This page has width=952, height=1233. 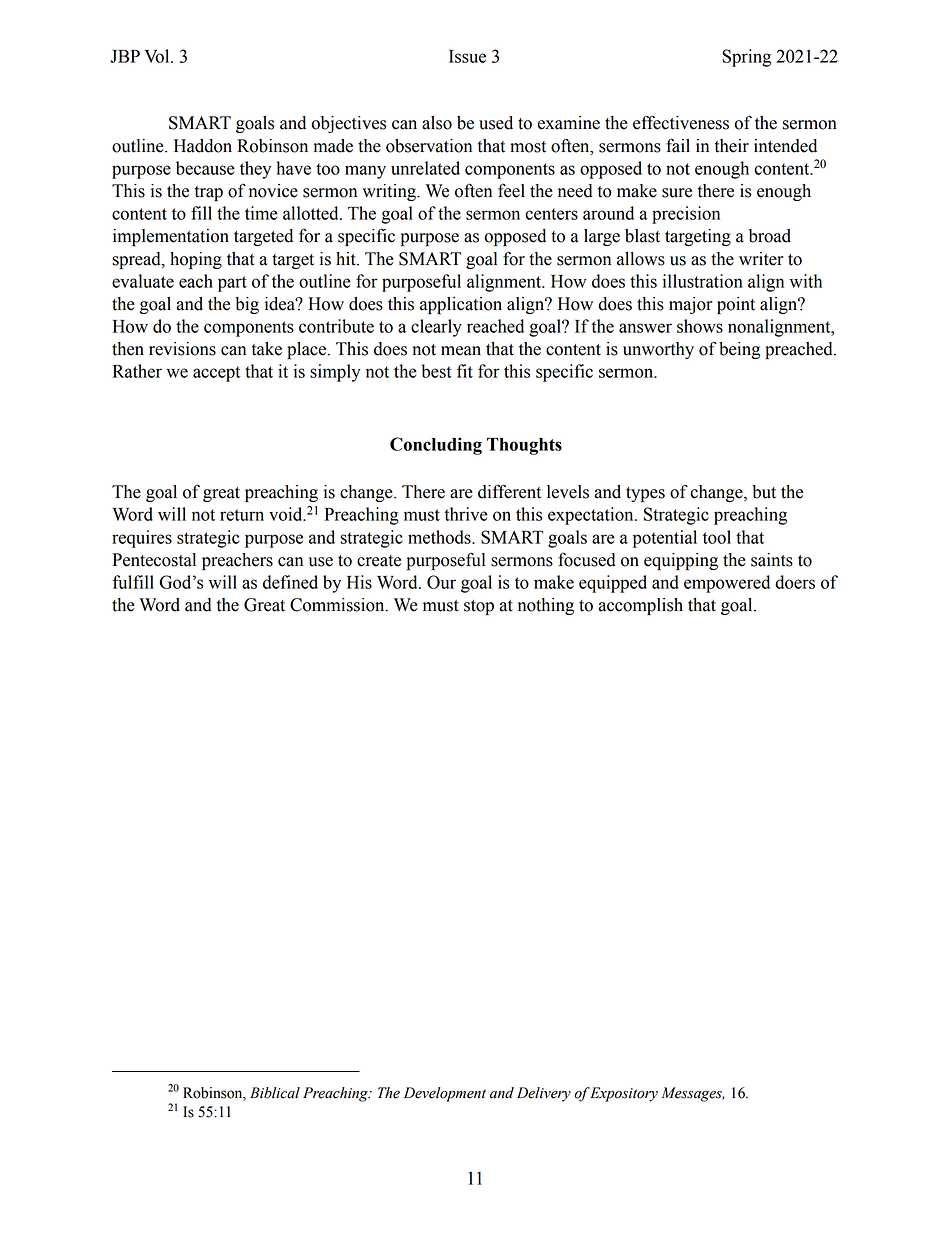 I want to click on Vol, so click(x=158, y=56).
